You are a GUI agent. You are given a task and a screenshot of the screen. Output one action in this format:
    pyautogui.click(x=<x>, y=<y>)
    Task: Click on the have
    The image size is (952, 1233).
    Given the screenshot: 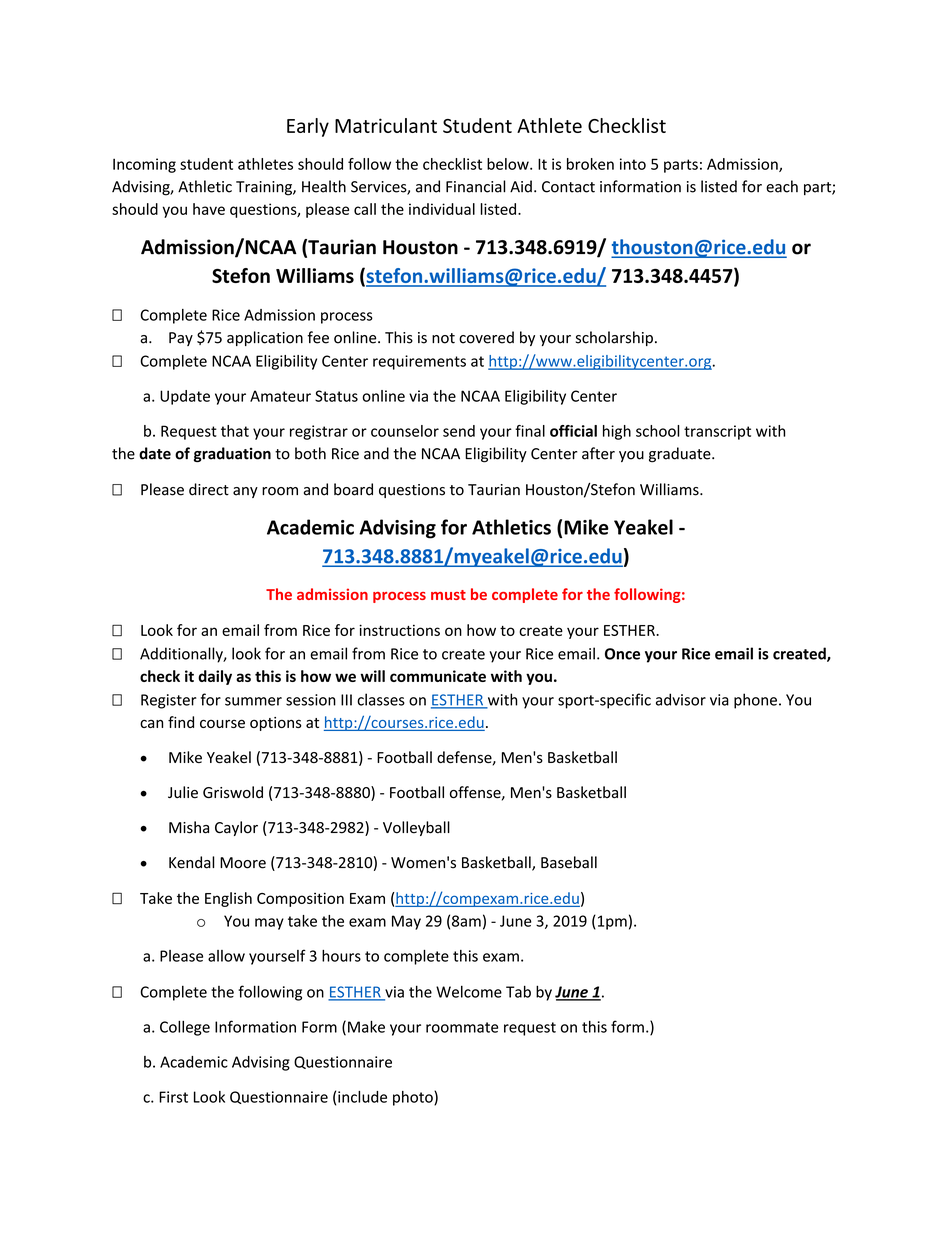 What is the action you would take?
    pyautogui.click(x=209, y=209)
